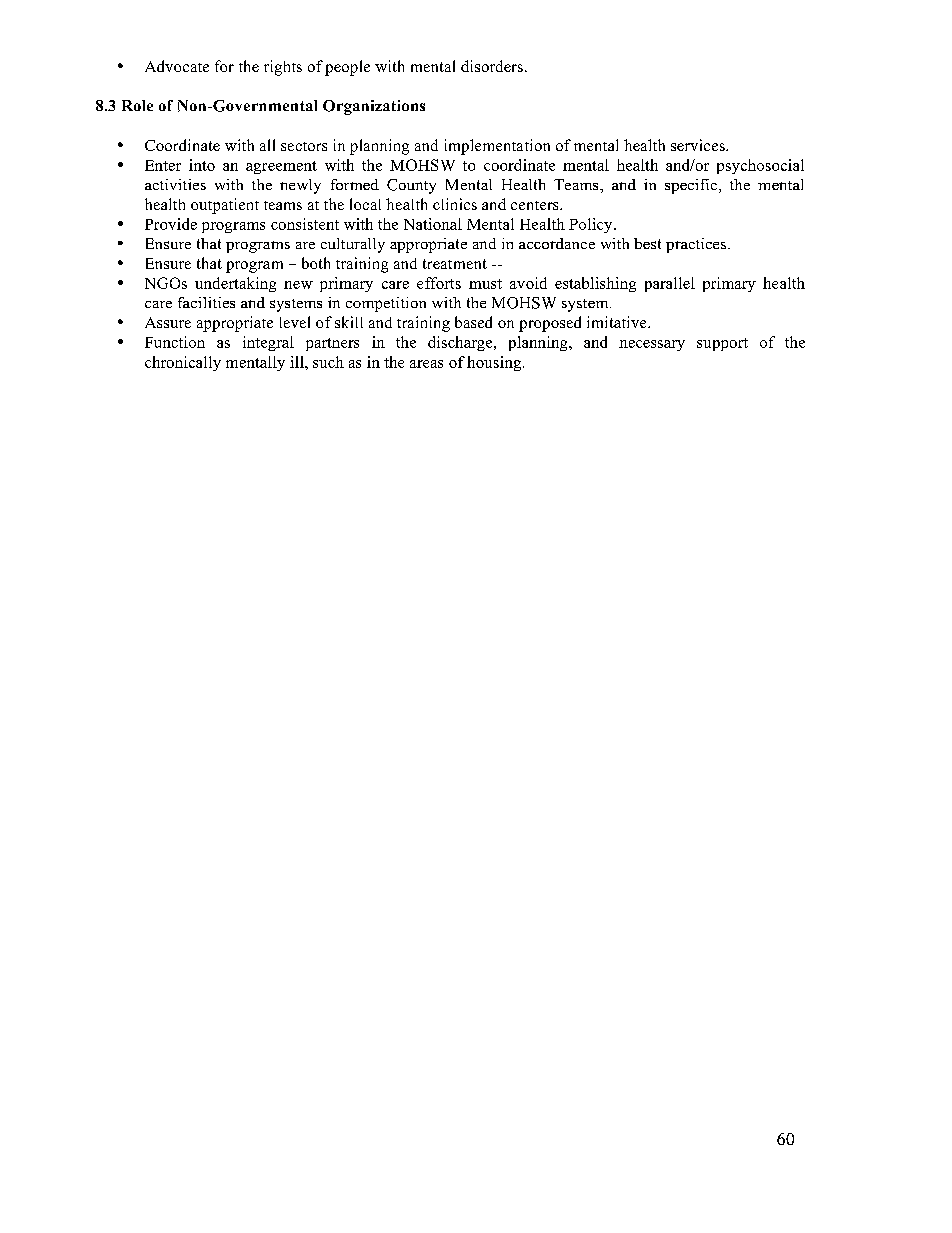  I want to click on Advocate, so click(177, 66).
